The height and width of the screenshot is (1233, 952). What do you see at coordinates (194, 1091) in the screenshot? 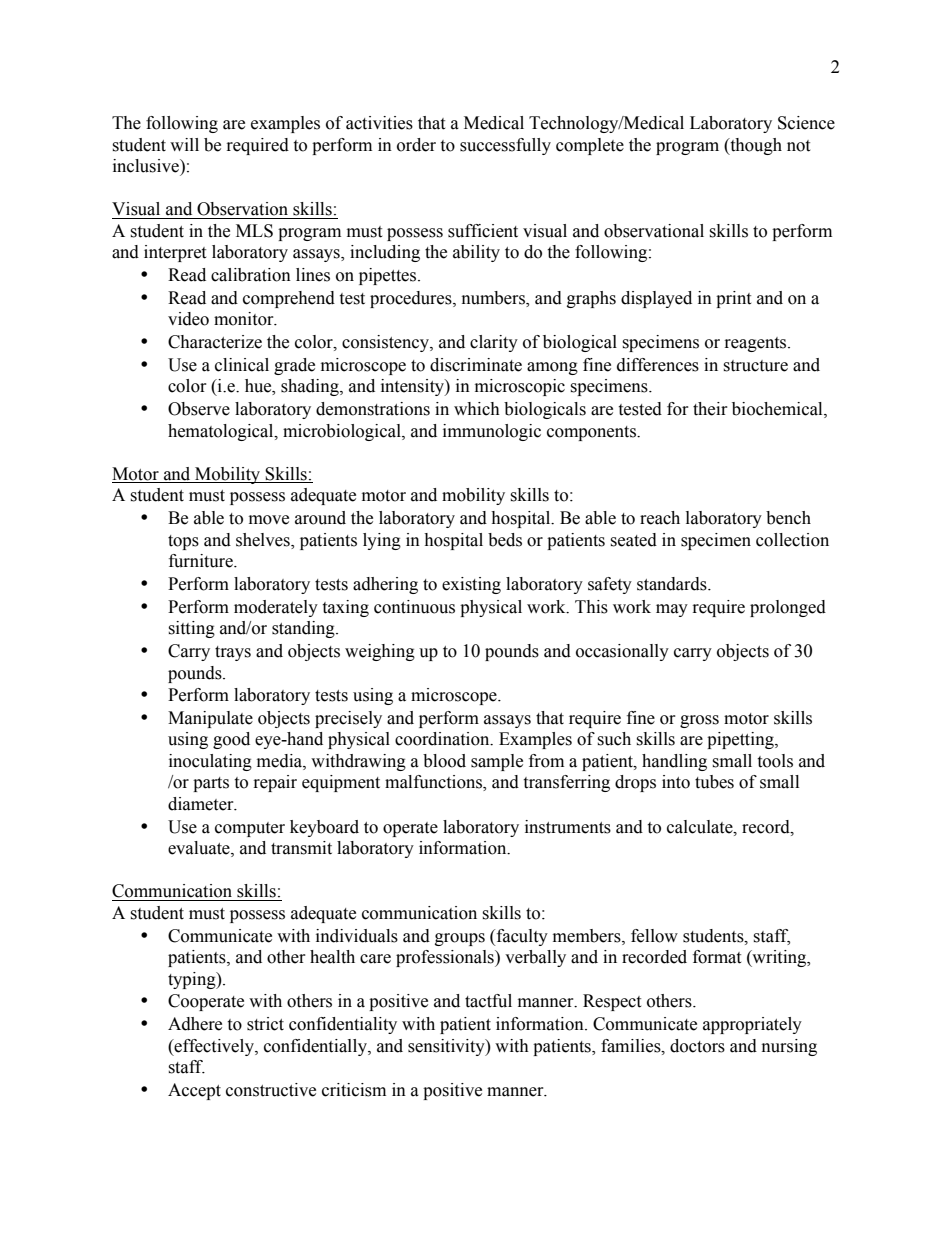
I see `Accept` at bounding box center [194, 1091].
